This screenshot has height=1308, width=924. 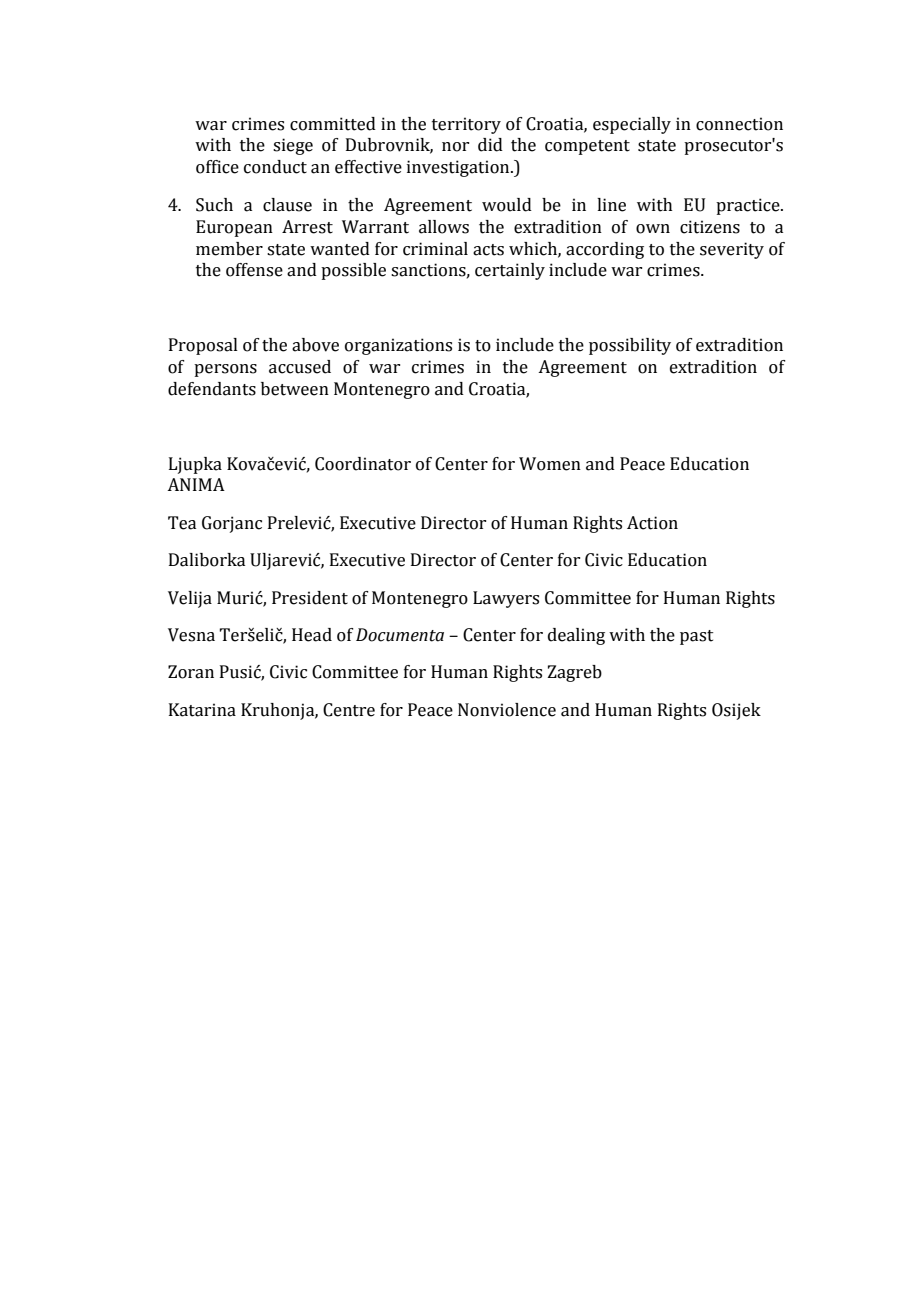 I want to click on possibility, so click(x=630, y=346).
